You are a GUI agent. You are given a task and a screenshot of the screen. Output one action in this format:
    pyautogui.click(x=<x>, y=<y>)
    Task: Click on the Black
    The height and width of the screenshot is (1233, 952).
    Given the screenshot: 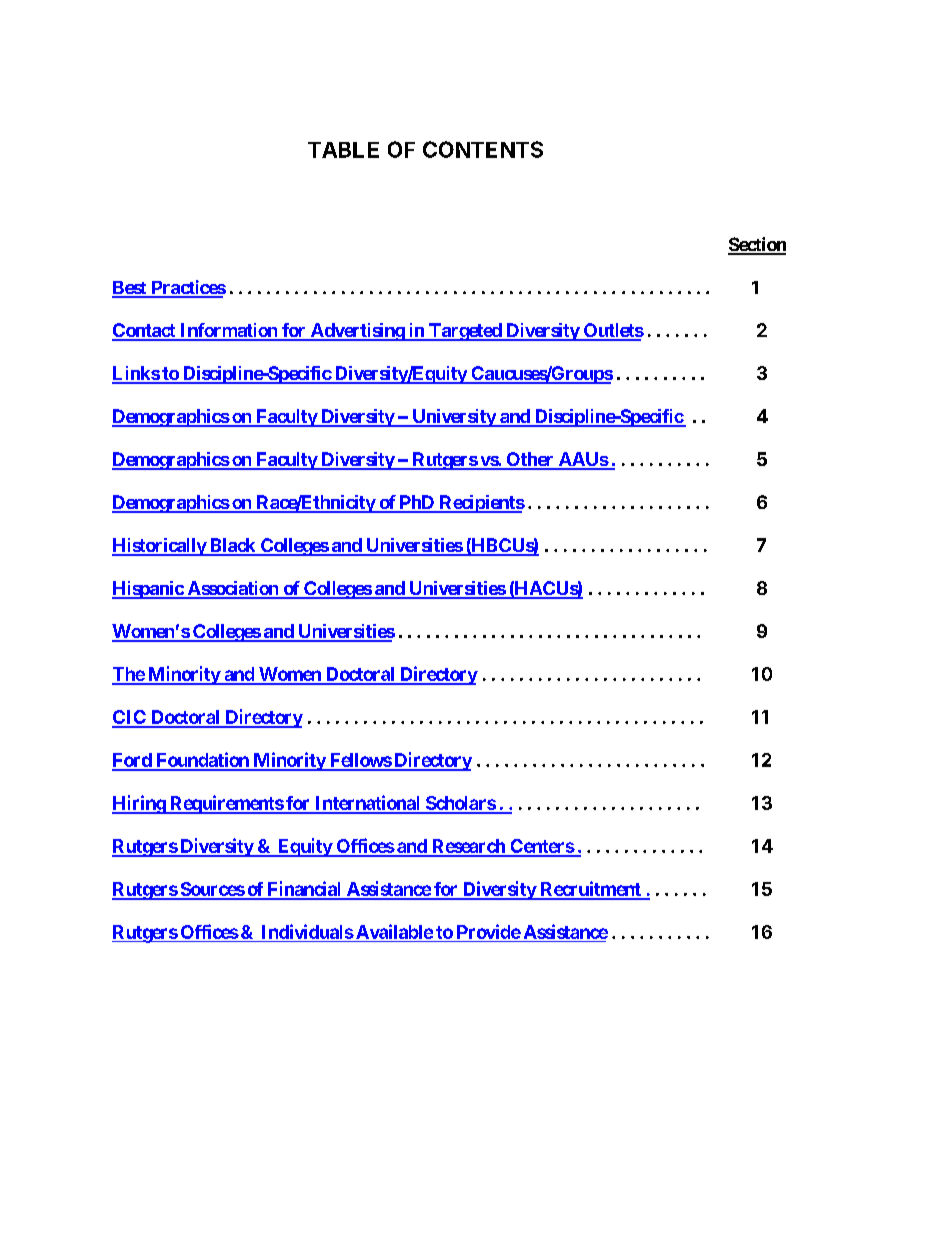 What is the action you would take?
    pyautogui.click(x=233, y=546)
